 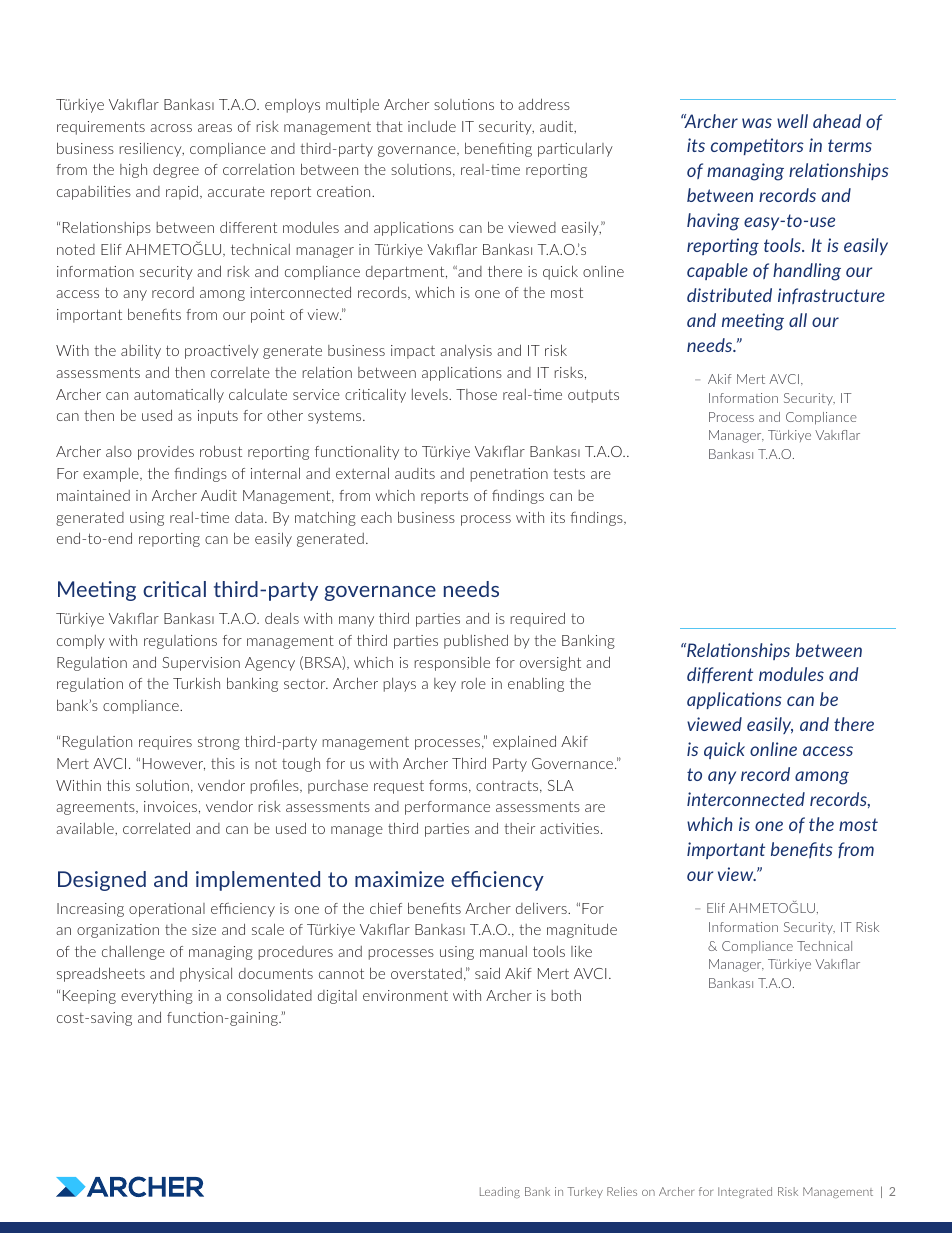 What do you see at coordinates (757, 146) in the page?
I see `competitors` at bounding box center [757, 146].
